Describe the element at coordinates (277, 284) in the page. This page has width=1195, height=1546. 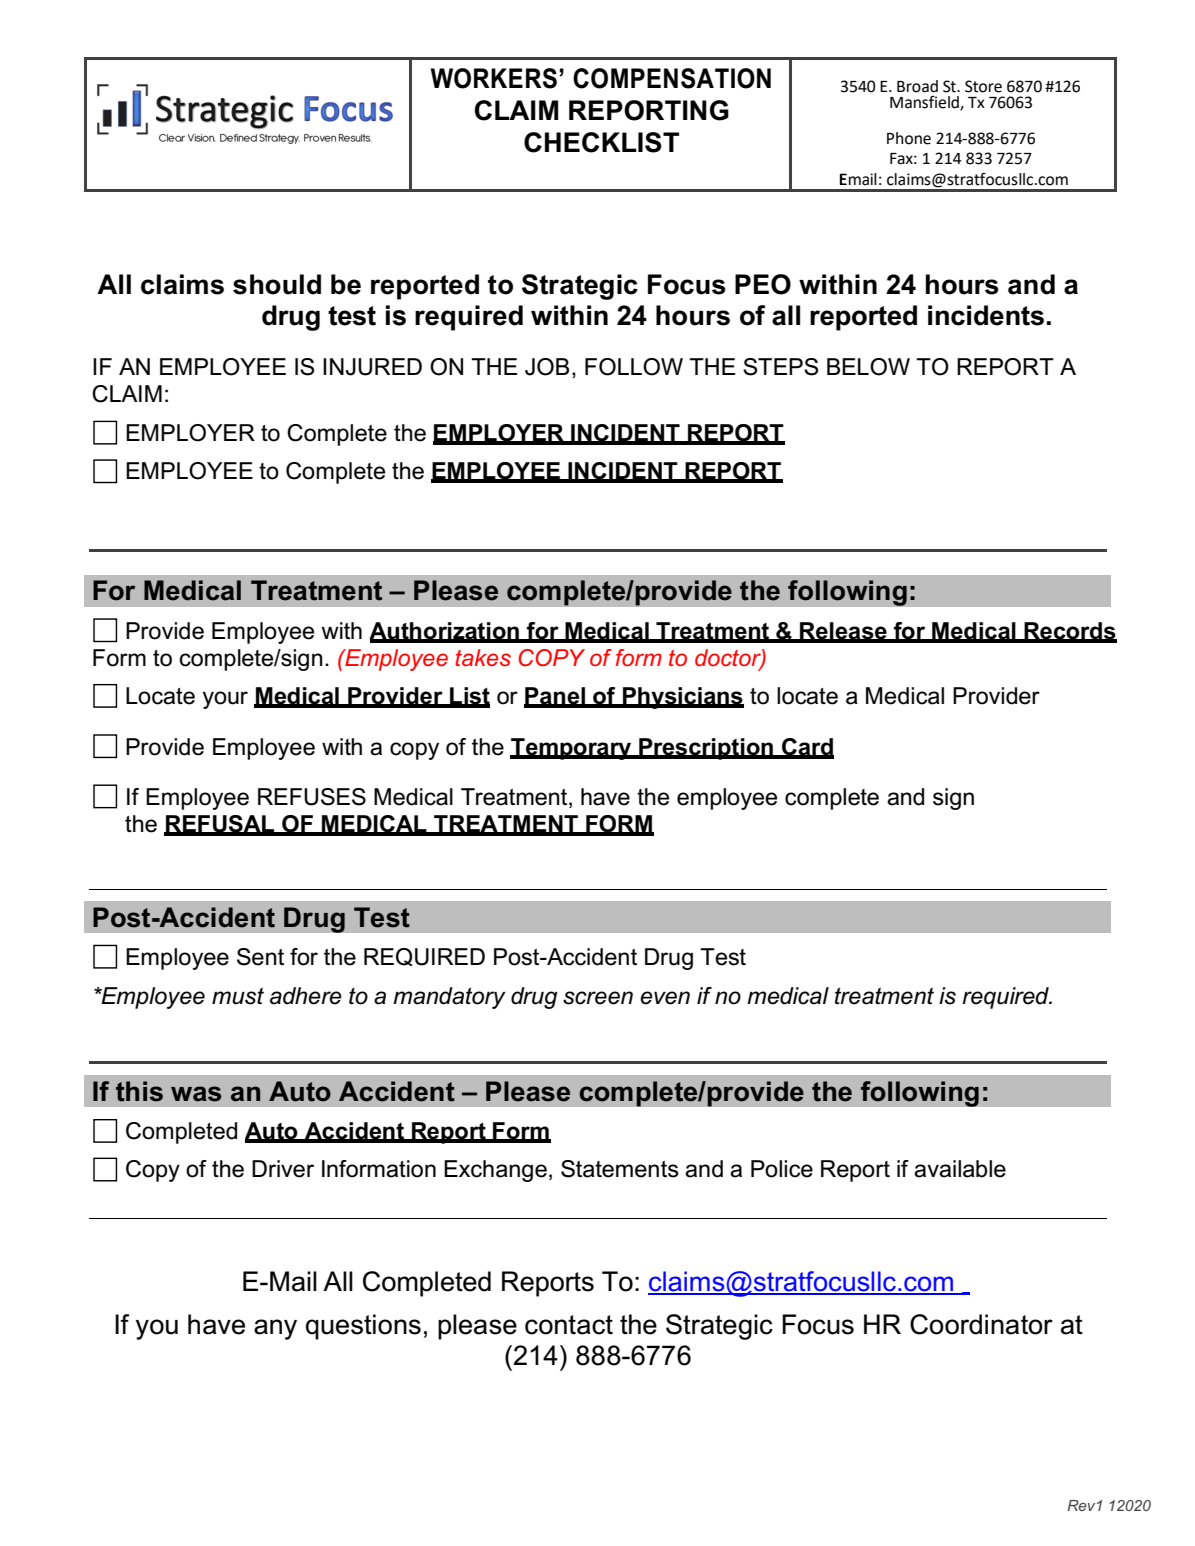
I see `should` at that location.
